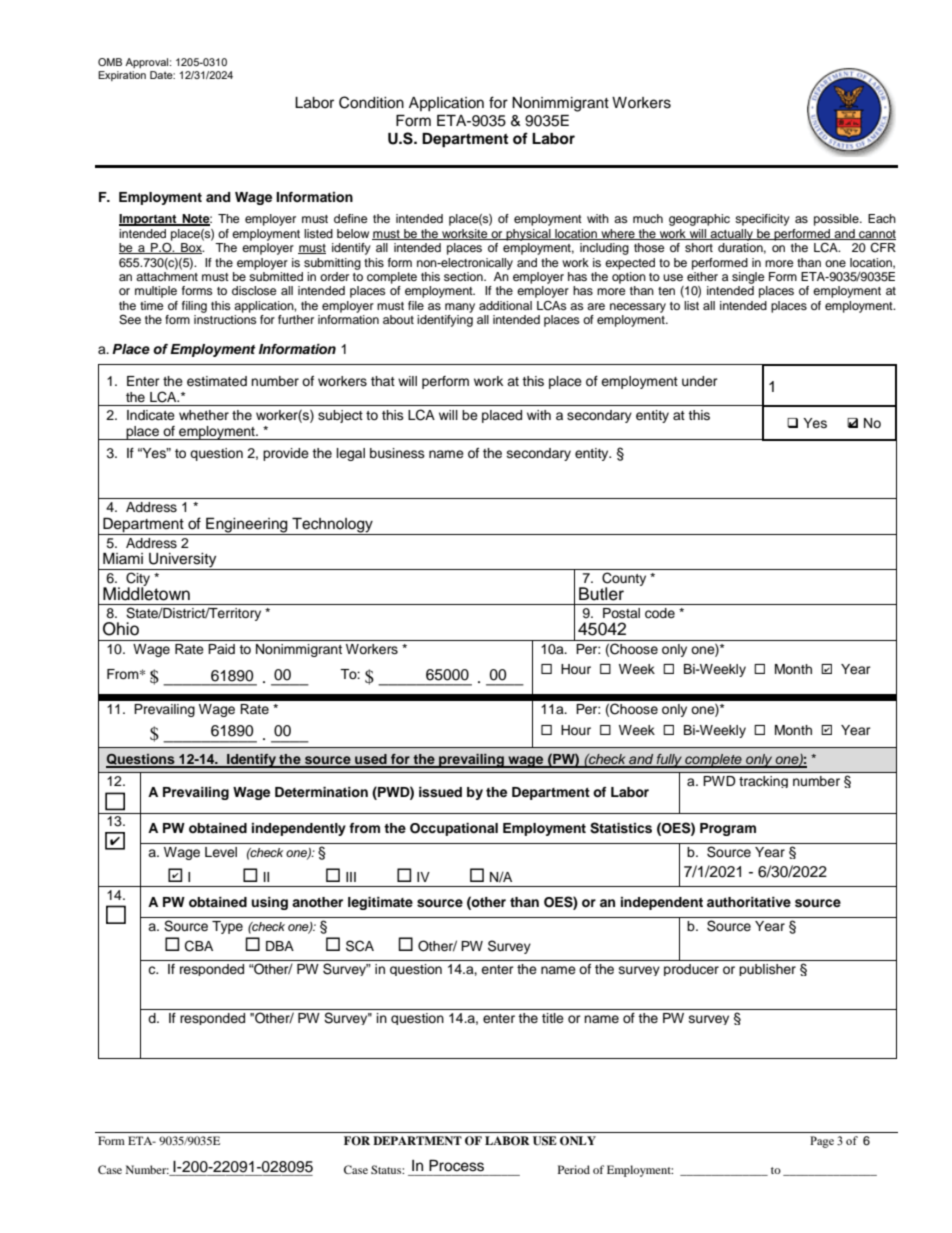 This screenshot has width=952, height=1233. Describe the element at coordinates (221, 852) in the screenshot. I see `Level` at that location.
